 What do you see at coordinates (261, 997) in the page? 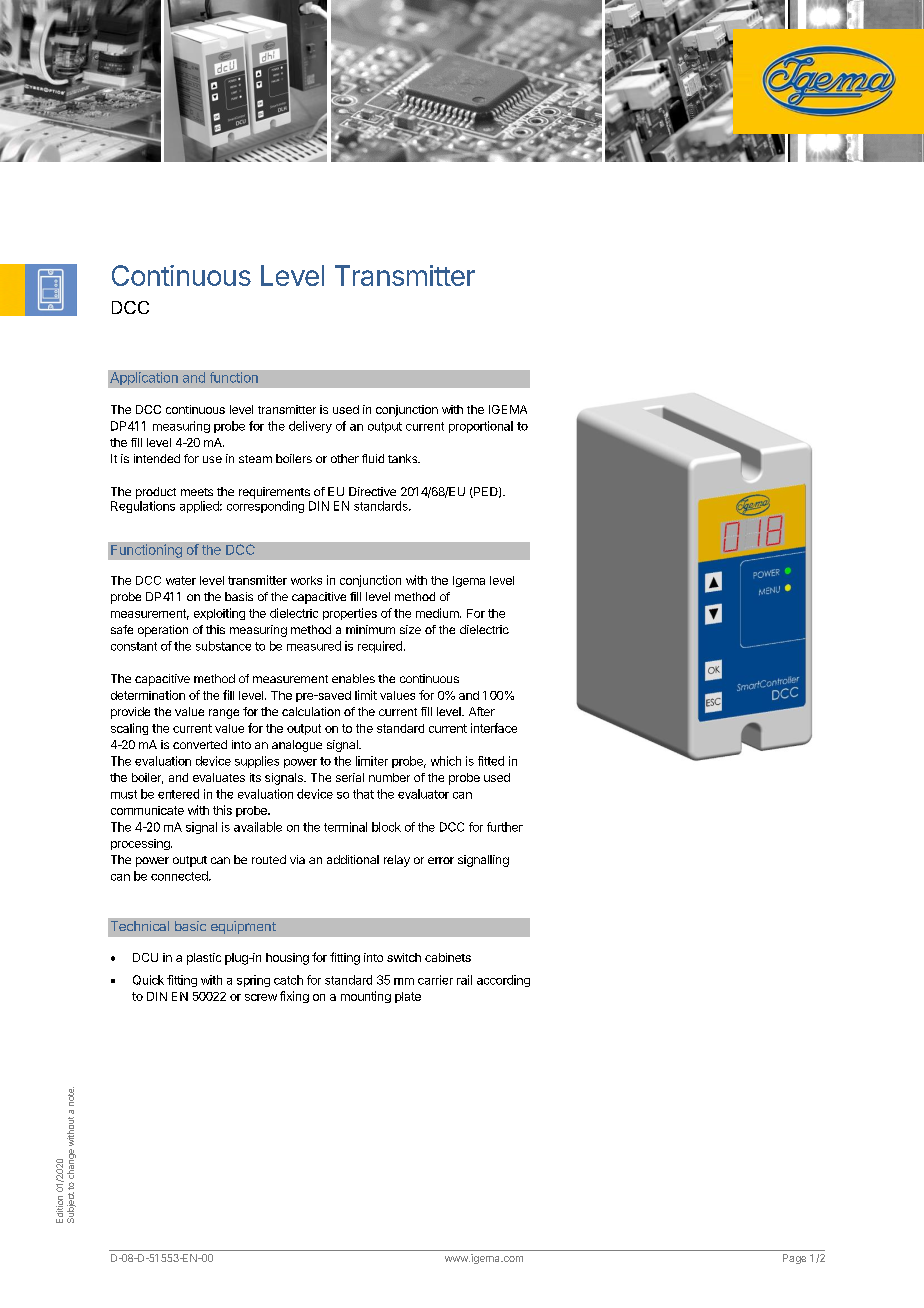
I see `screw` at bounding box center [261, 997].
